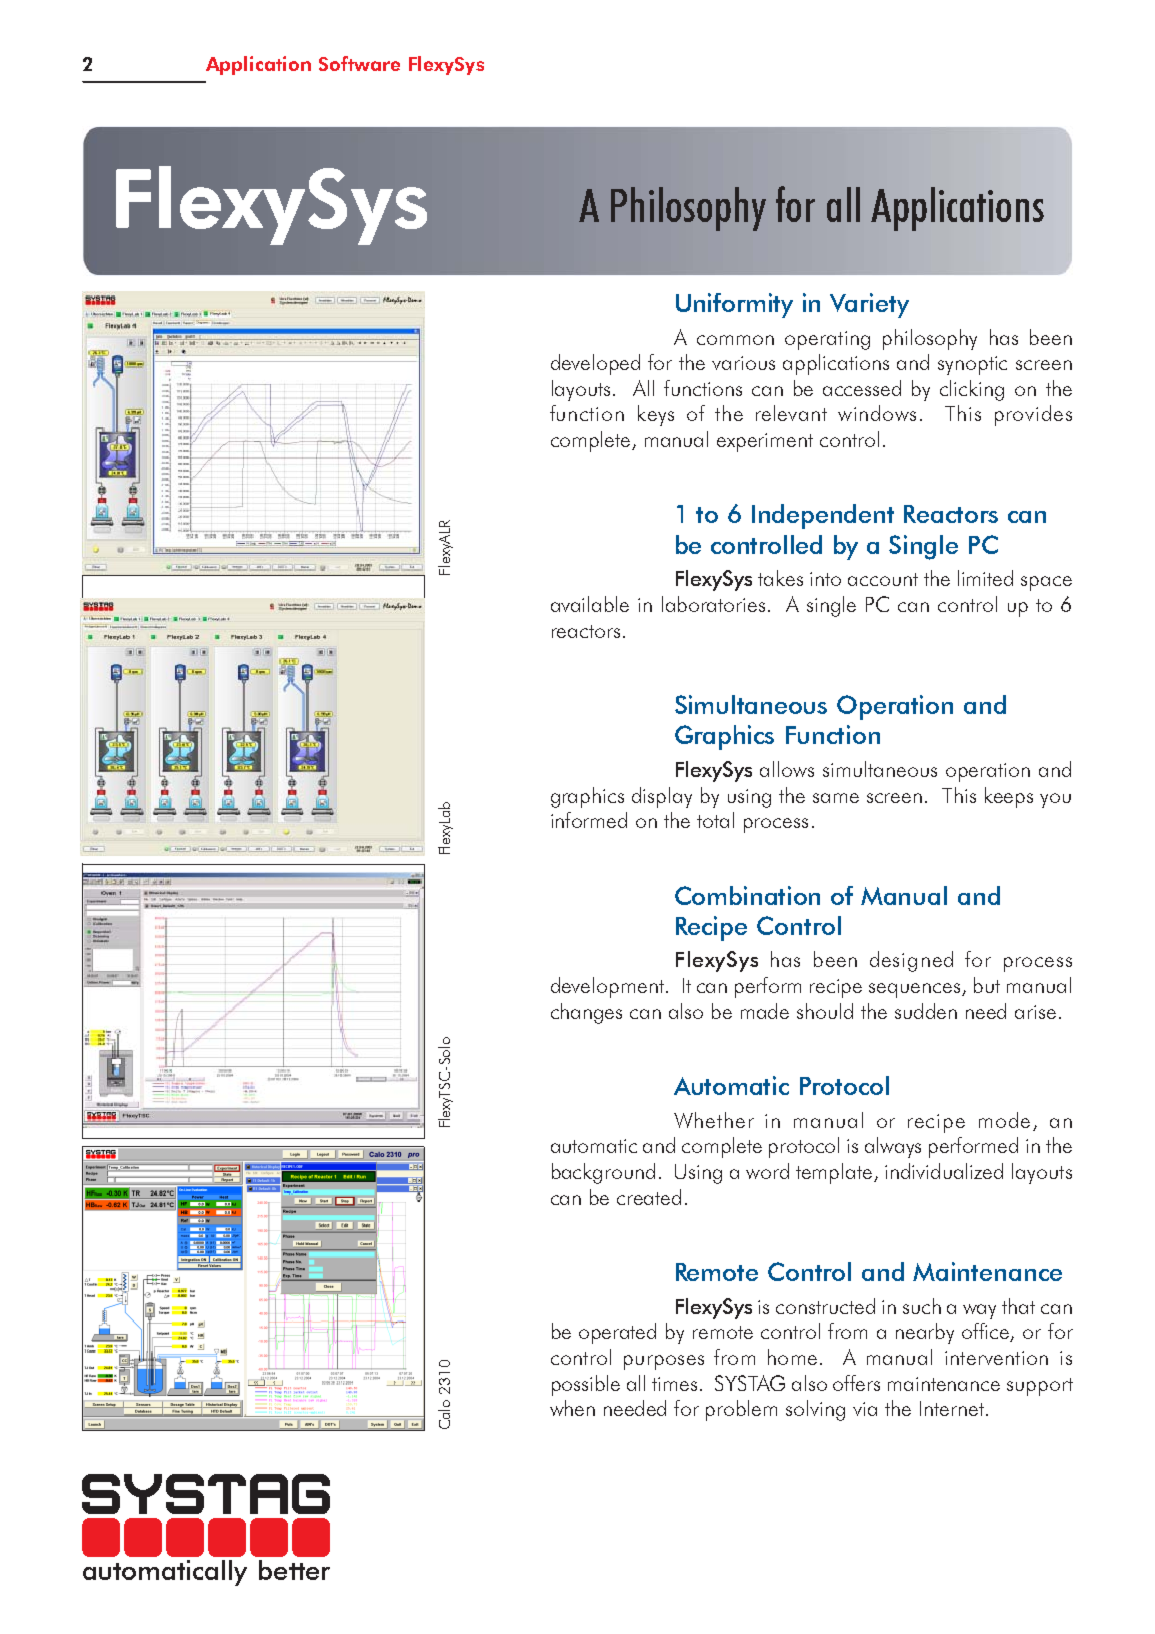  I want to click on Uniformity, so click(734, 305).
